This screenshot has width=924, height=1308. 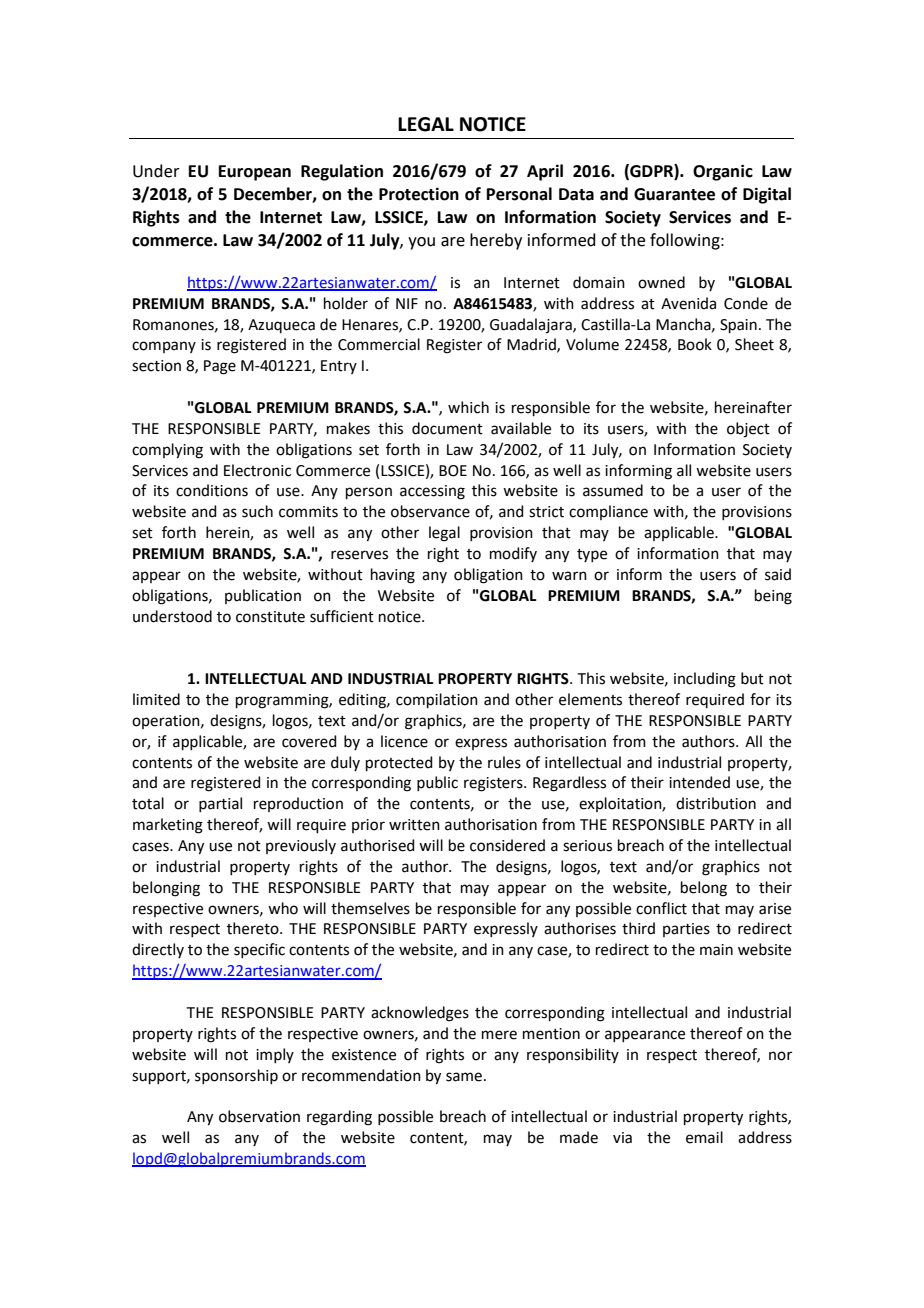 I want to click on Guarantee, so click(x=674, y=194).
